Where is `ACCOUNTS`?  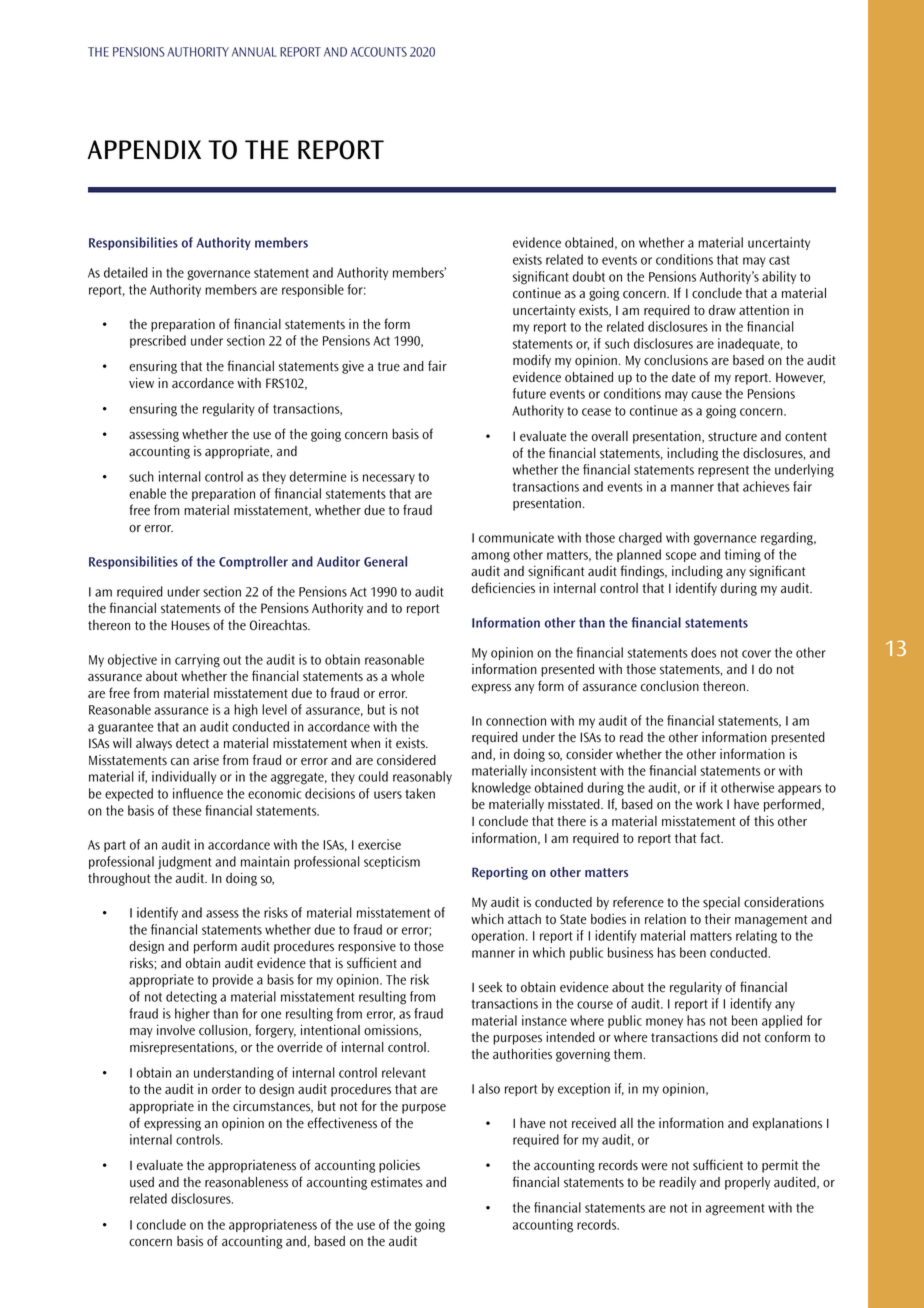
ACCOUNTS is located at coordinates (379, 52).
